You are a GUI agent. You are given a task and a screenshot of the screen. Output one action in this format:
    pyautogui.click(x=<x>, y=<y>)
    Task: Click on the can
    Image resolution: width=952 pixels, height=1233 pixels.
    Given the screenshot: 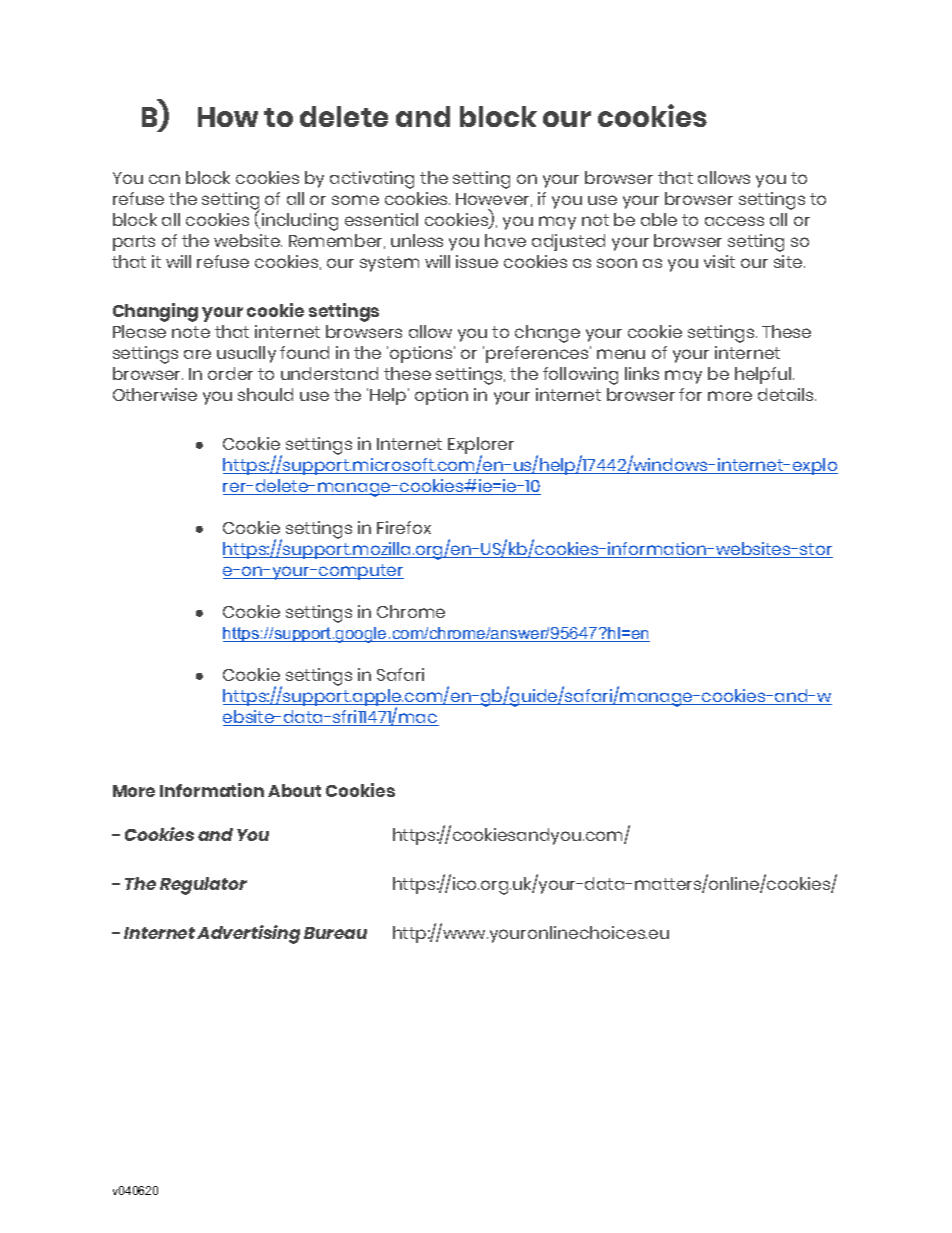 What is the action you would take?
    pyautogui.click(x=164, y=179)
